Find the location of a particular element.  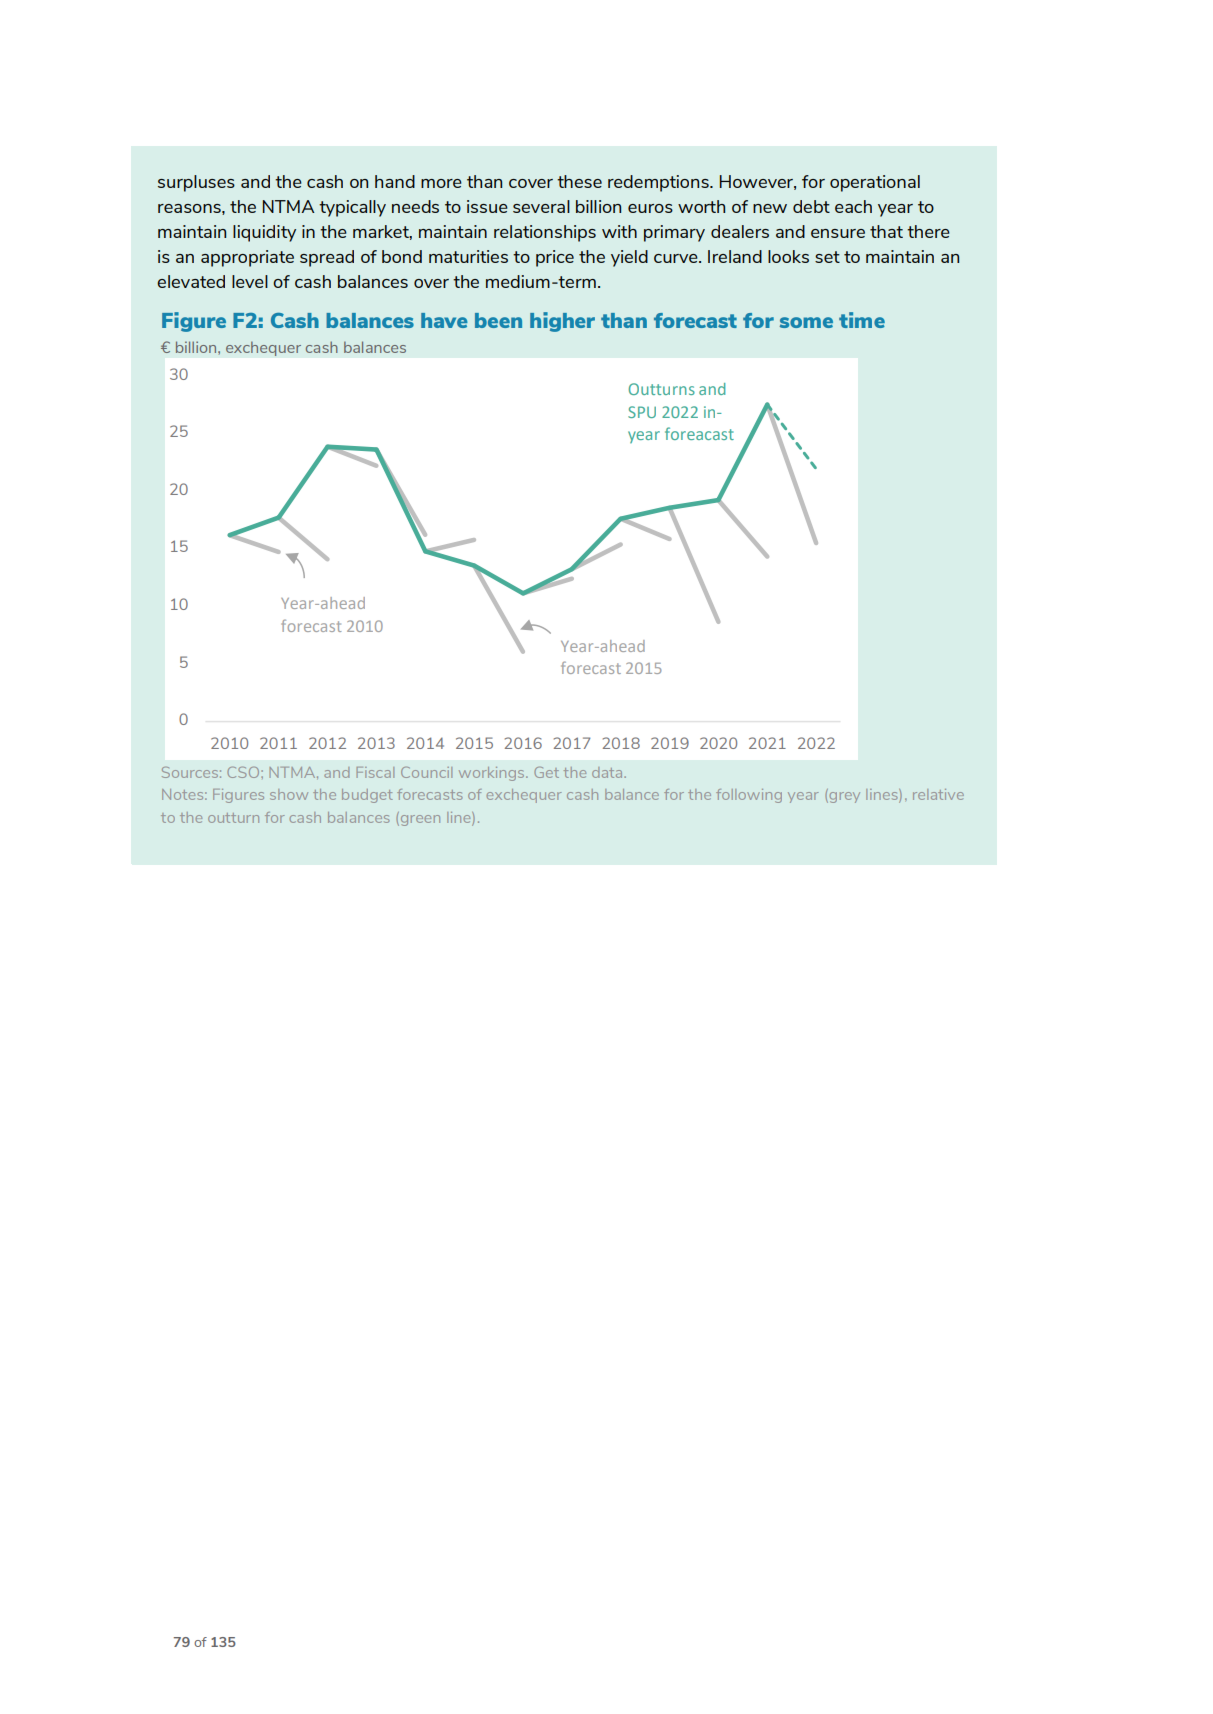

have is located at coordinates (444, 320).
